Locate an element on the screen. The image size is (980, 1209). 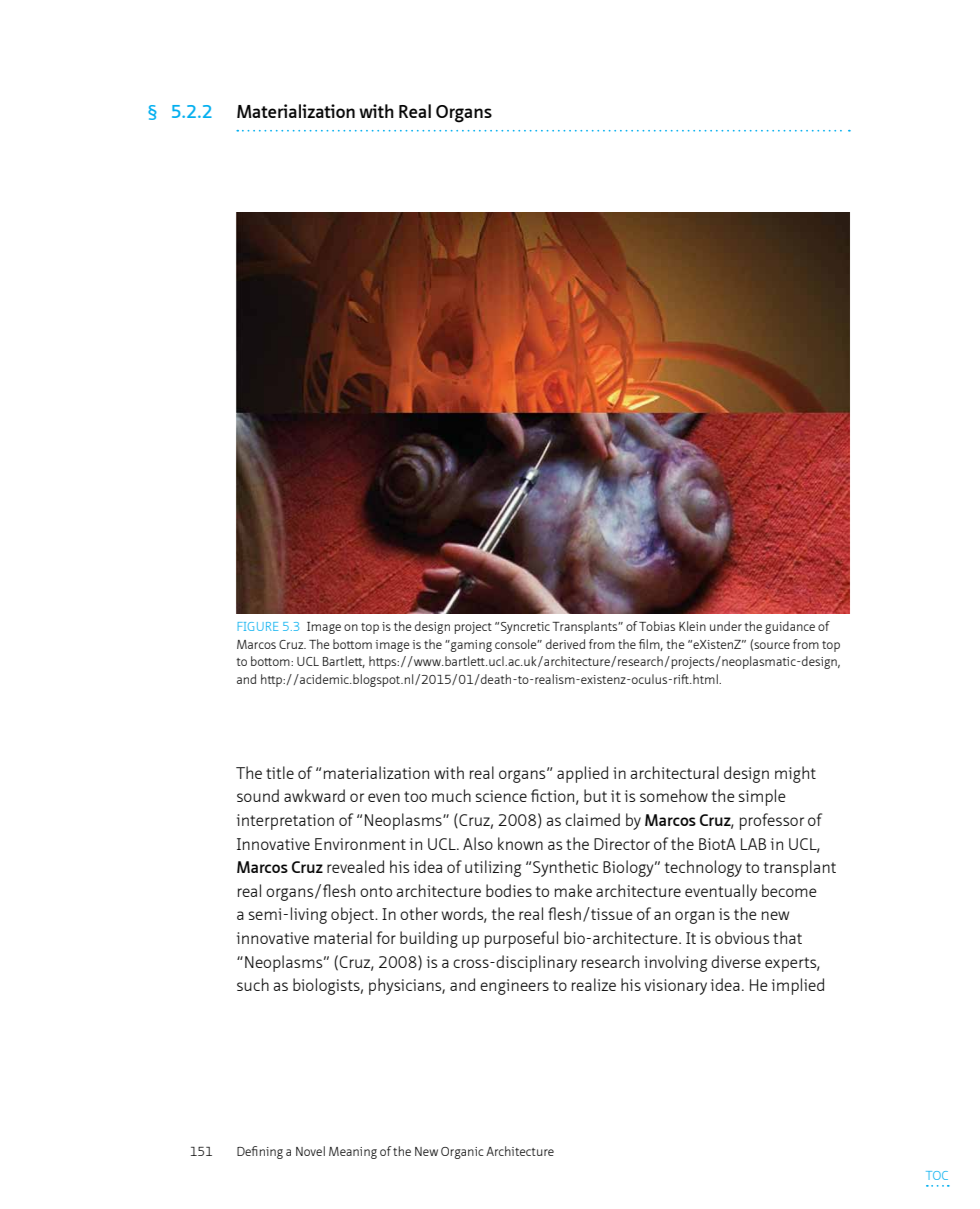
professor is located at coordinates (772, 821).
